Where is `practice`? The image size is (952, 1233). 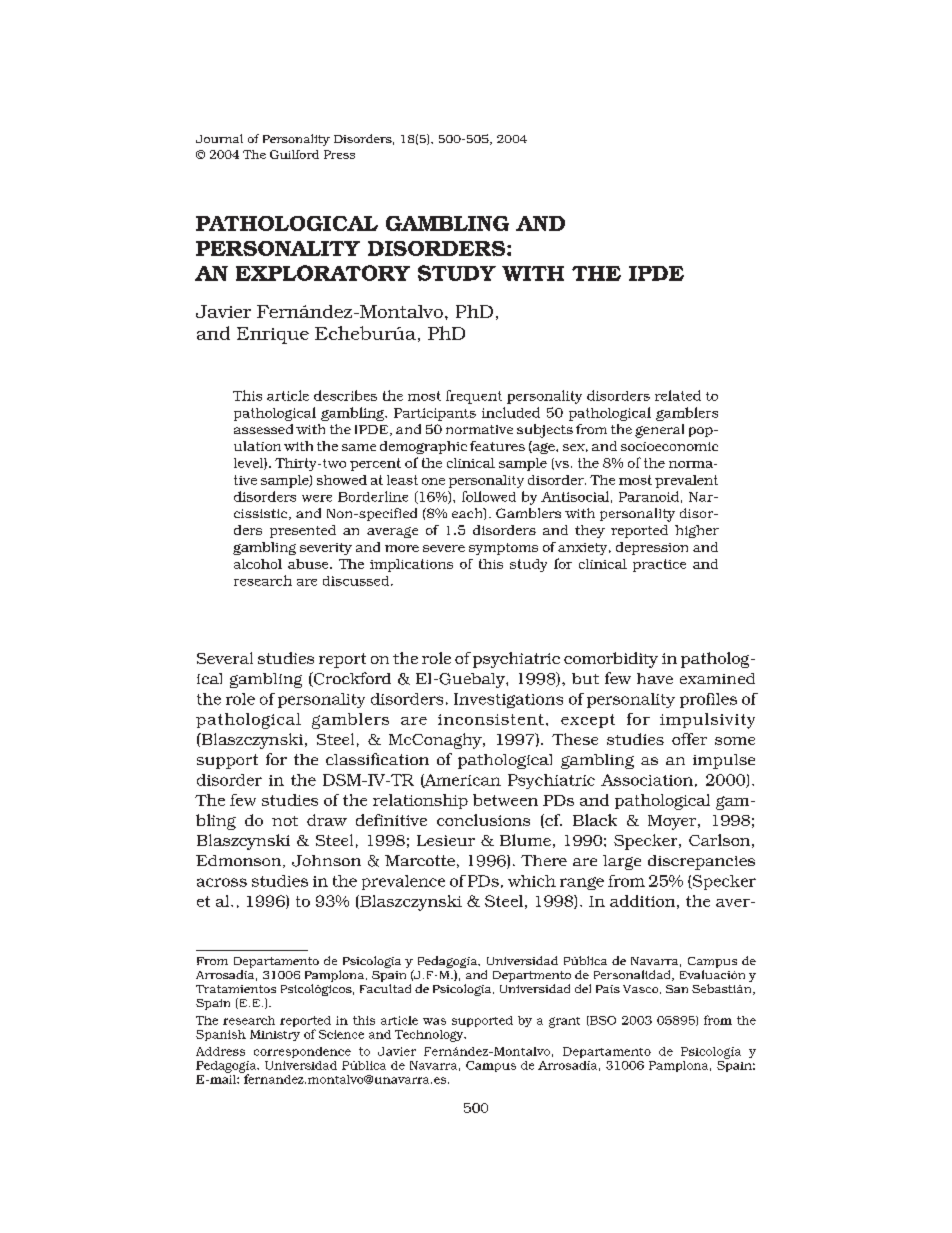
practice is located at coordinates (659, 565).
